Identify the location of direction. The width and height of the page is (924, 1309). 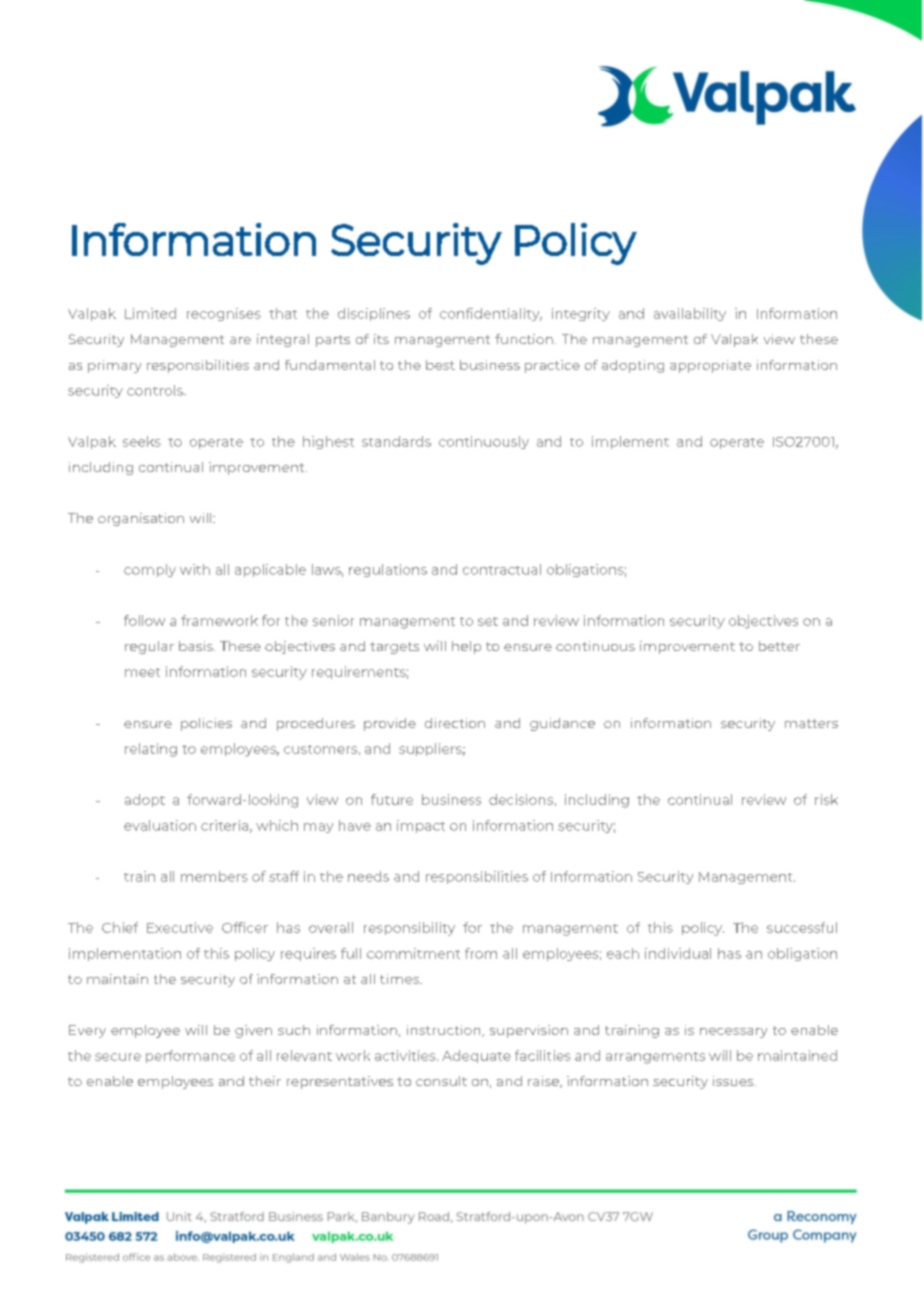
(455, 723).
